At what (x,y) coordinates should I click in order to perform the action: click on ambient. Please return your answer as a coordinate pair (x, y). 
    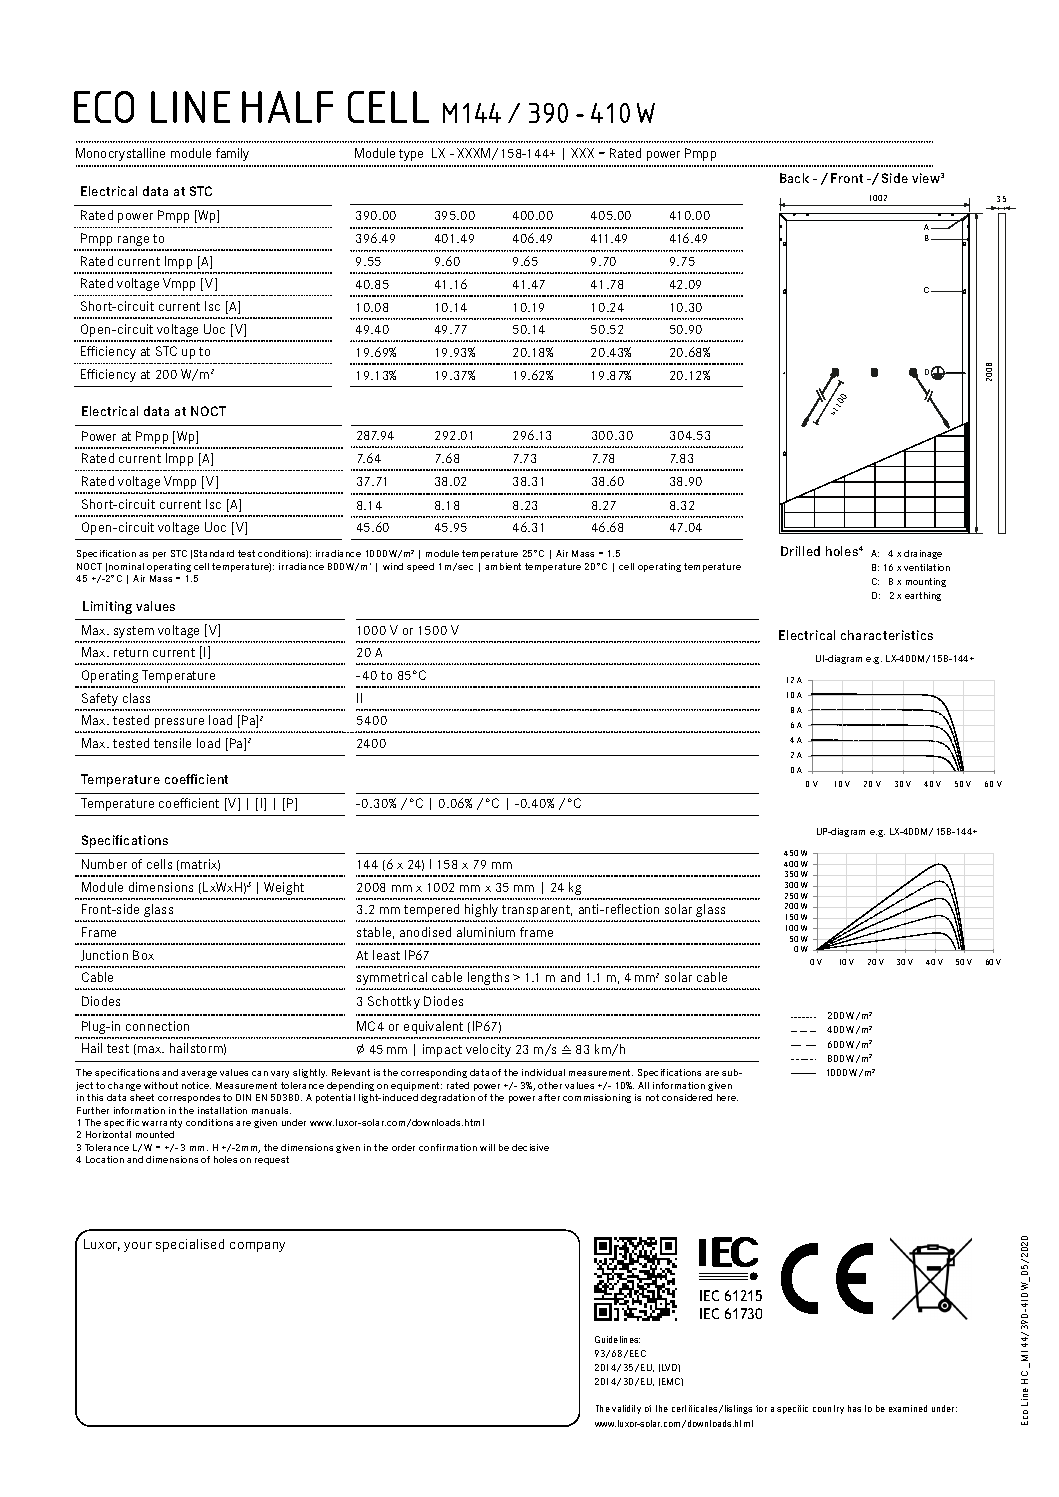
    Looking at the image, I should click on (503, 566).
